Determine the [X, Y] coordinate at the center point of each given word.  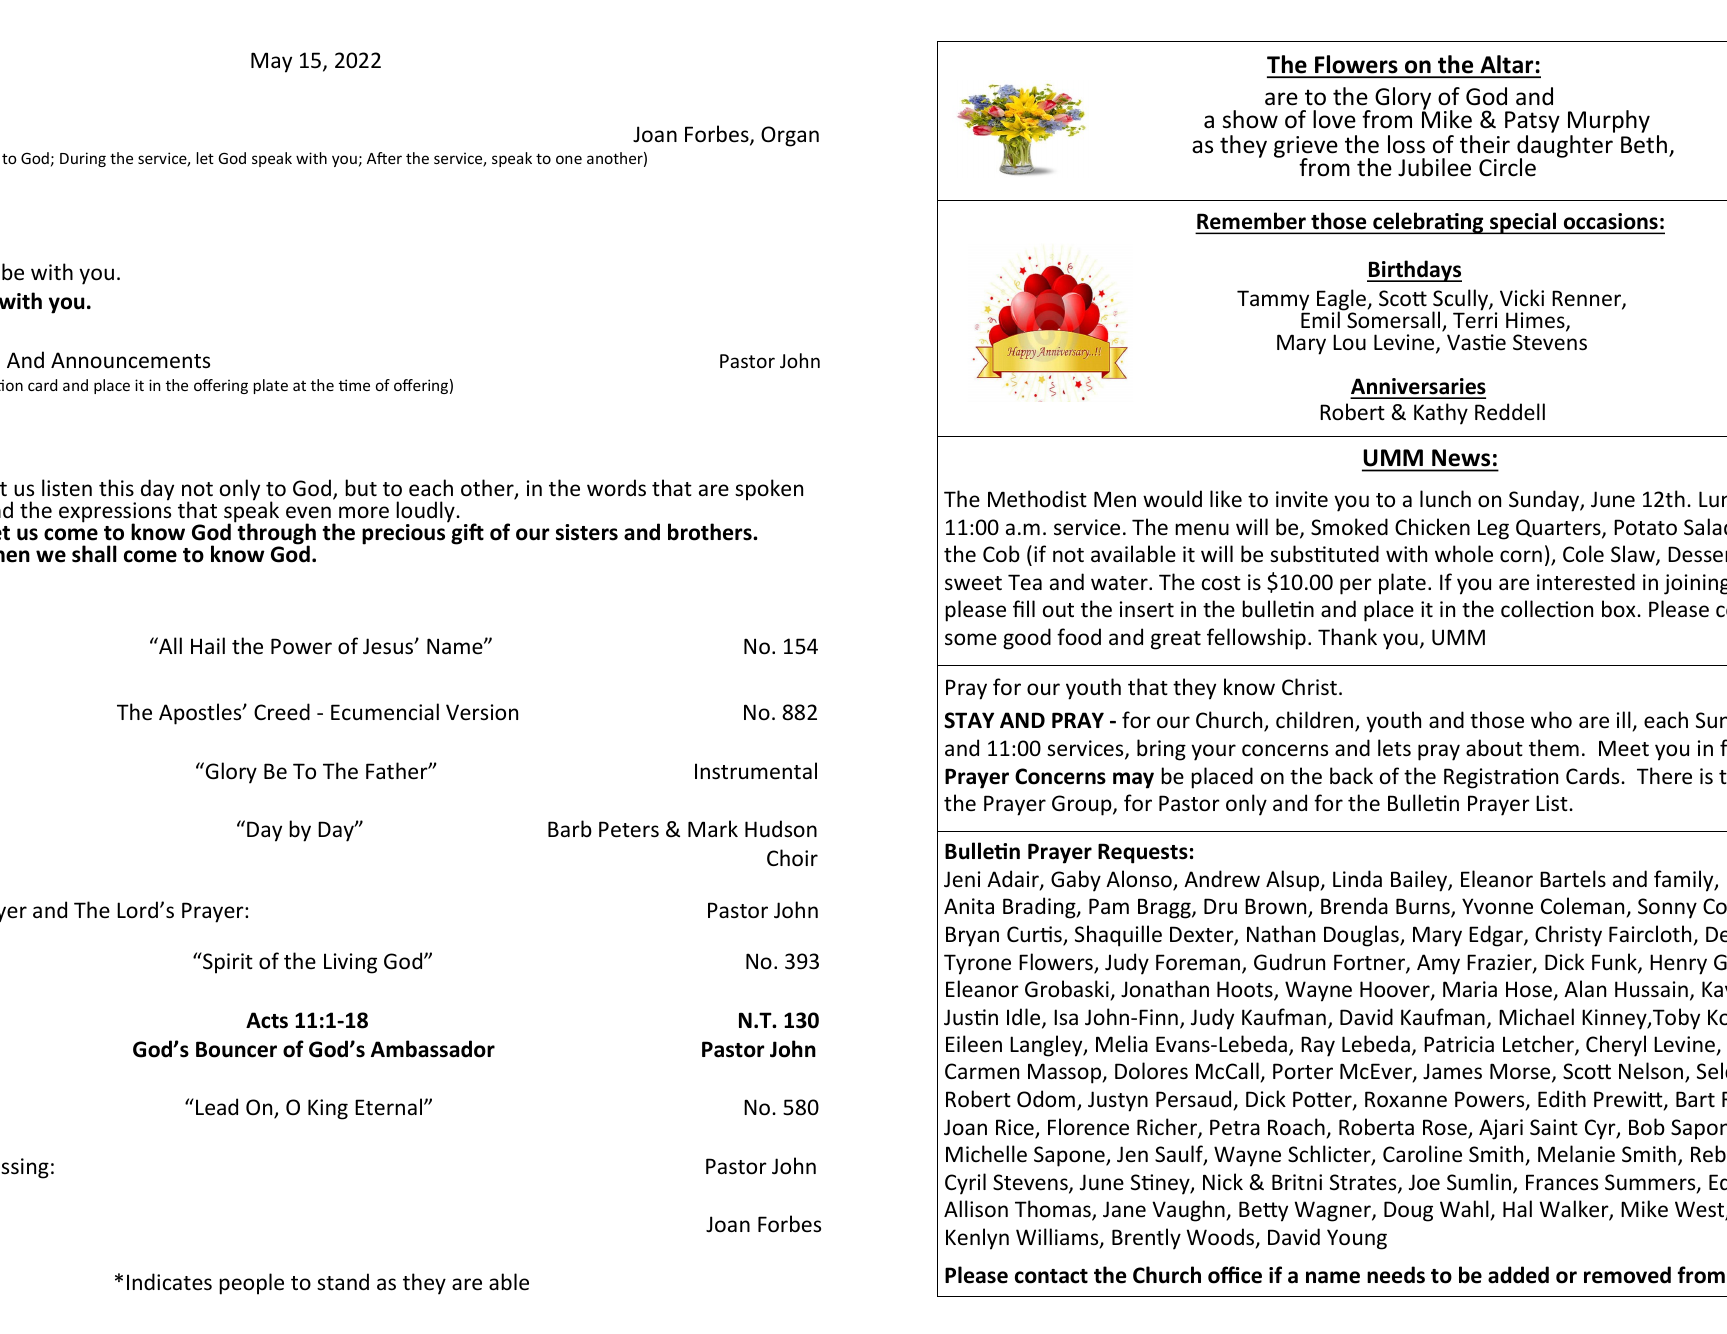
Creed [282, 711]
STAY [969, 720]
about [1494, 748]
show [1250, 119]
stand [343, 1281]
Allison [976, 1209]
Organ [790, 136]
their [1485, 144]
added [1518, 1275]
